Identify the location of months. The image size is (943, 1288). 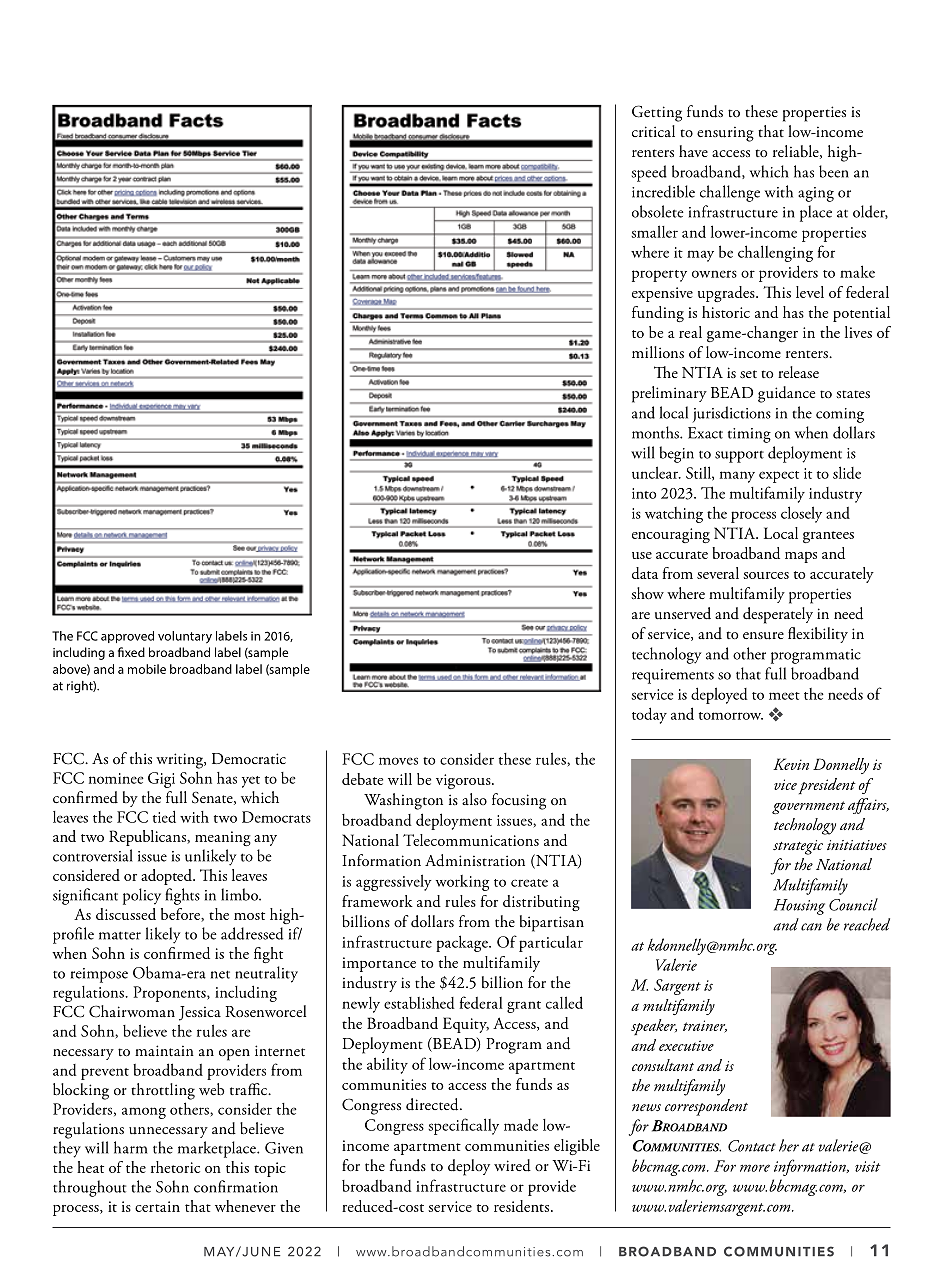
(656, 432).
